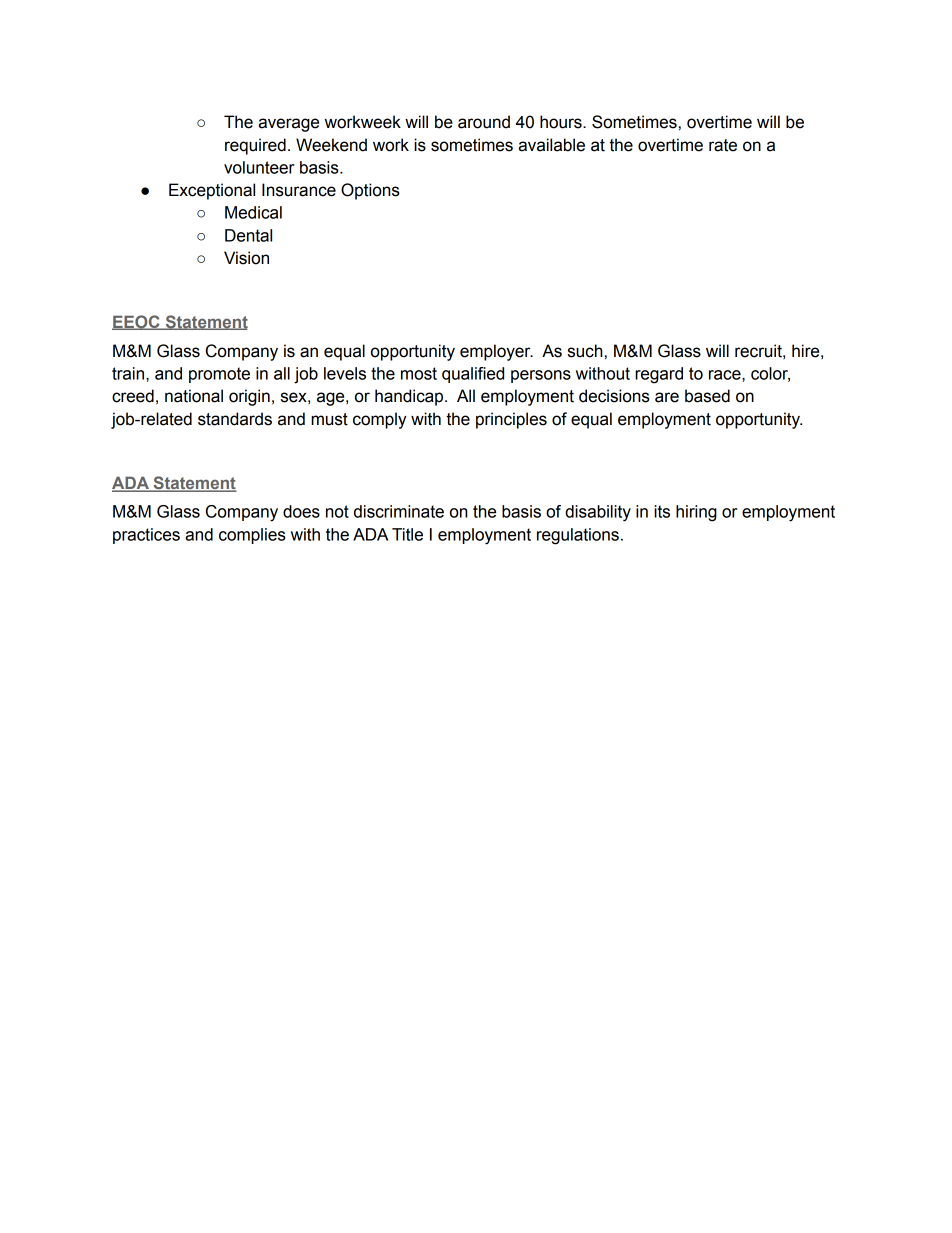  I want to click on are, so click(667, 397).
